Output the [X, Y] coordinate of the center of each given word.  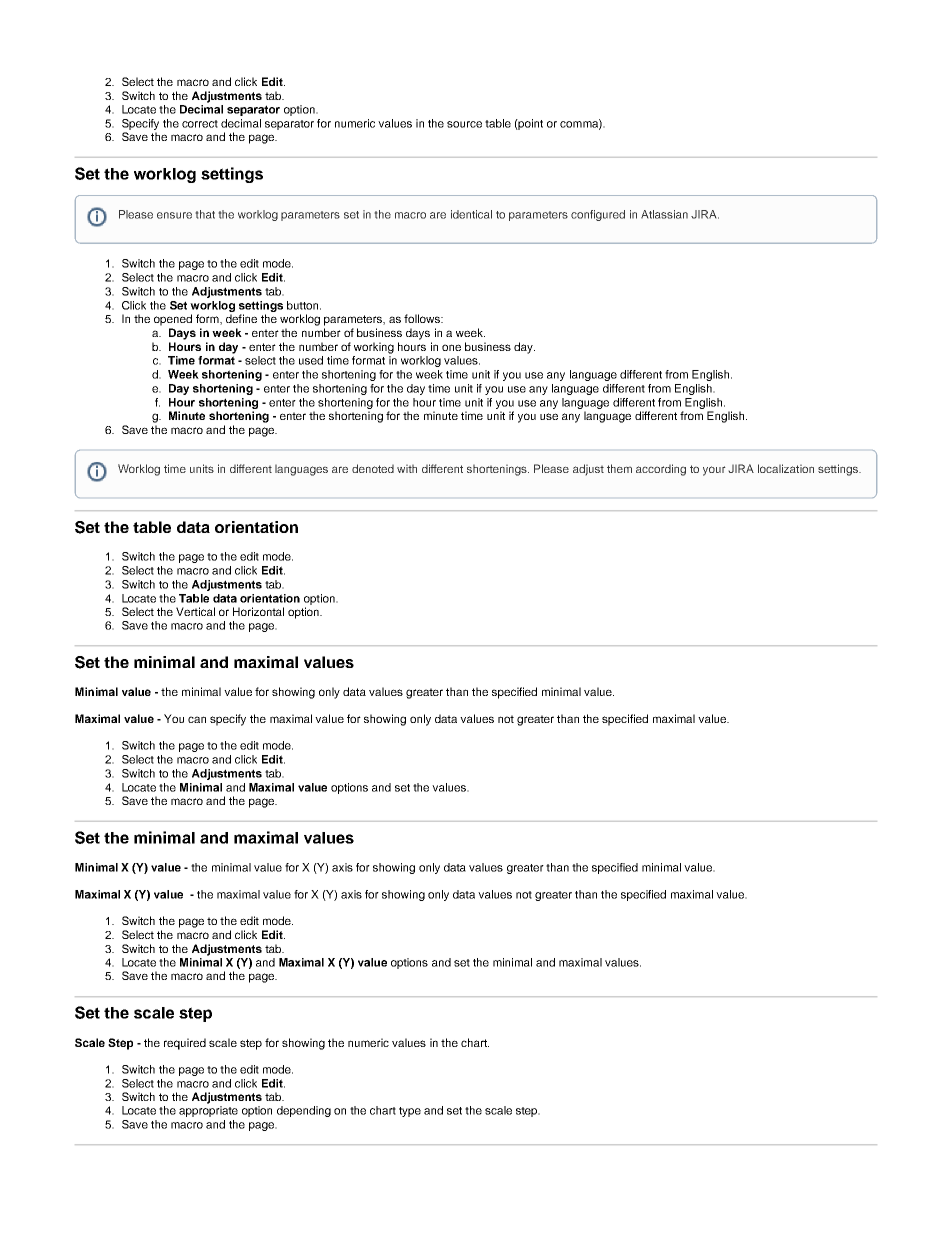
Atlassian [664, 214]
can [197, 719]
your [714, 471]
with [407, 468]
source [464, 124]
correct [200, 124]
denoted [373, 468]
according [661, 470]
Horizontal [258, 611]
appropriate [208, 1111]
